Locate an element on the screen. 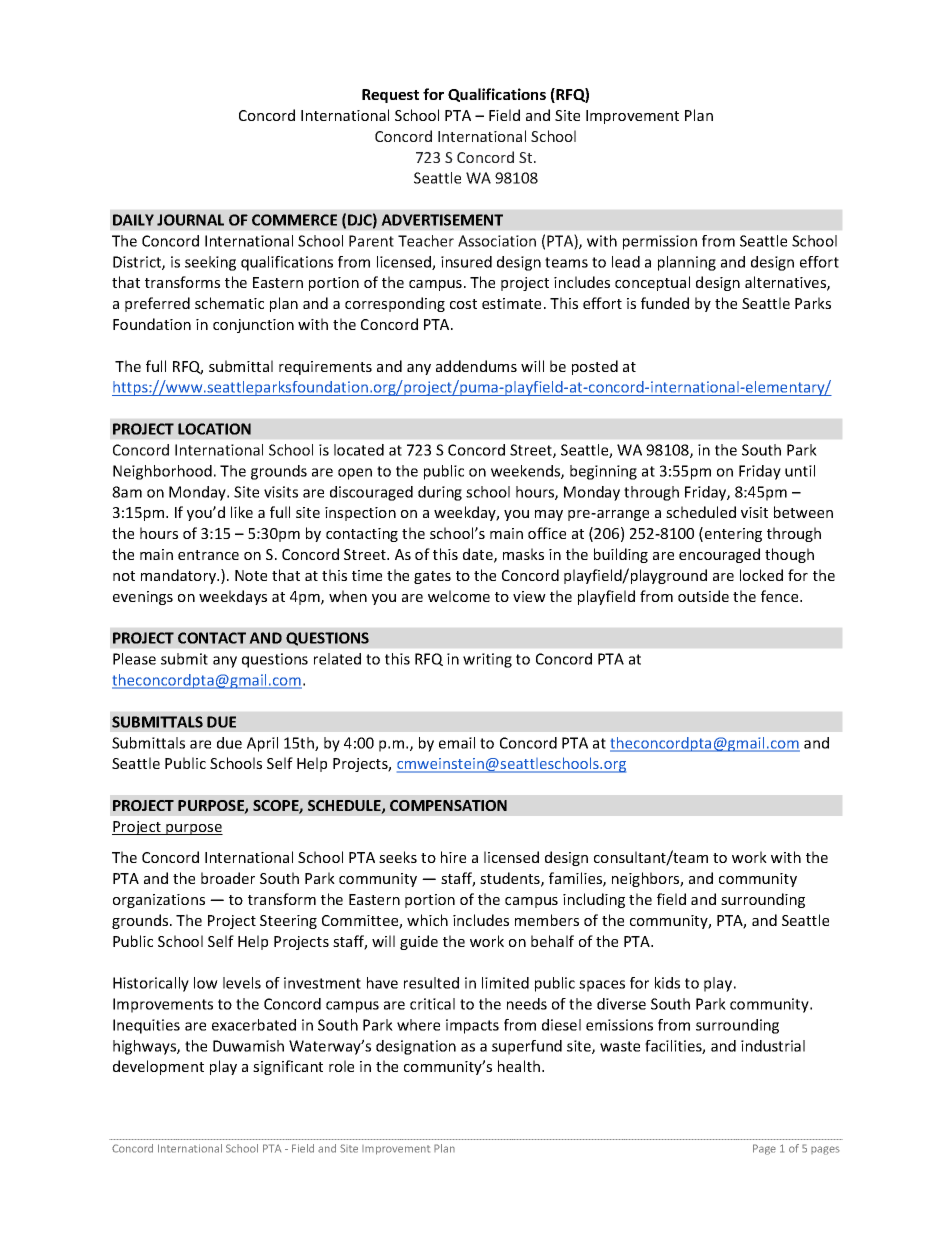  exacerbated is located at coordinates (254, 1025).
